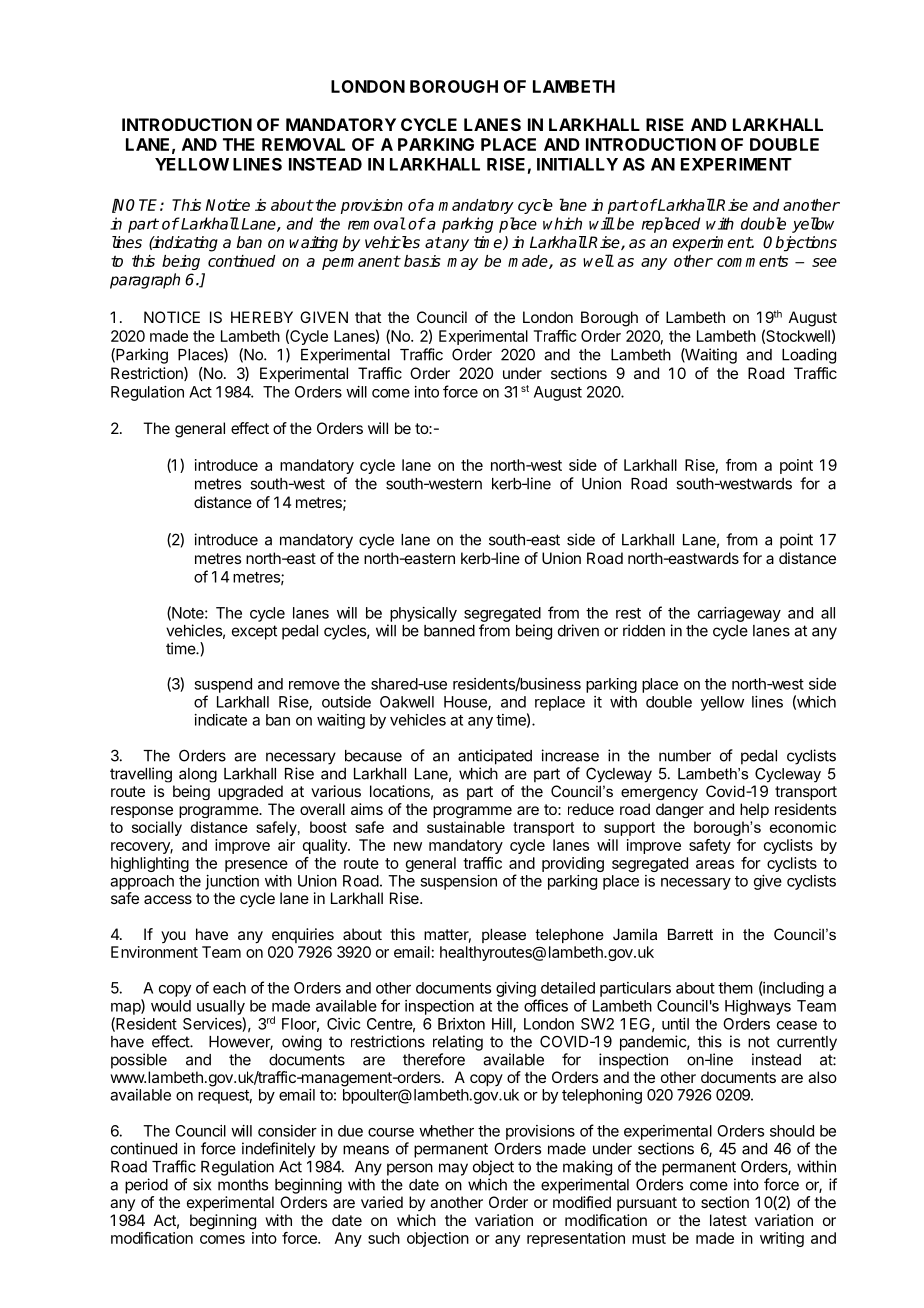 Image resolution: width=924 pixels, height=1308 pixels. Describe the element at coordinates (422, 261) in the image. I see `basis` at that location.
